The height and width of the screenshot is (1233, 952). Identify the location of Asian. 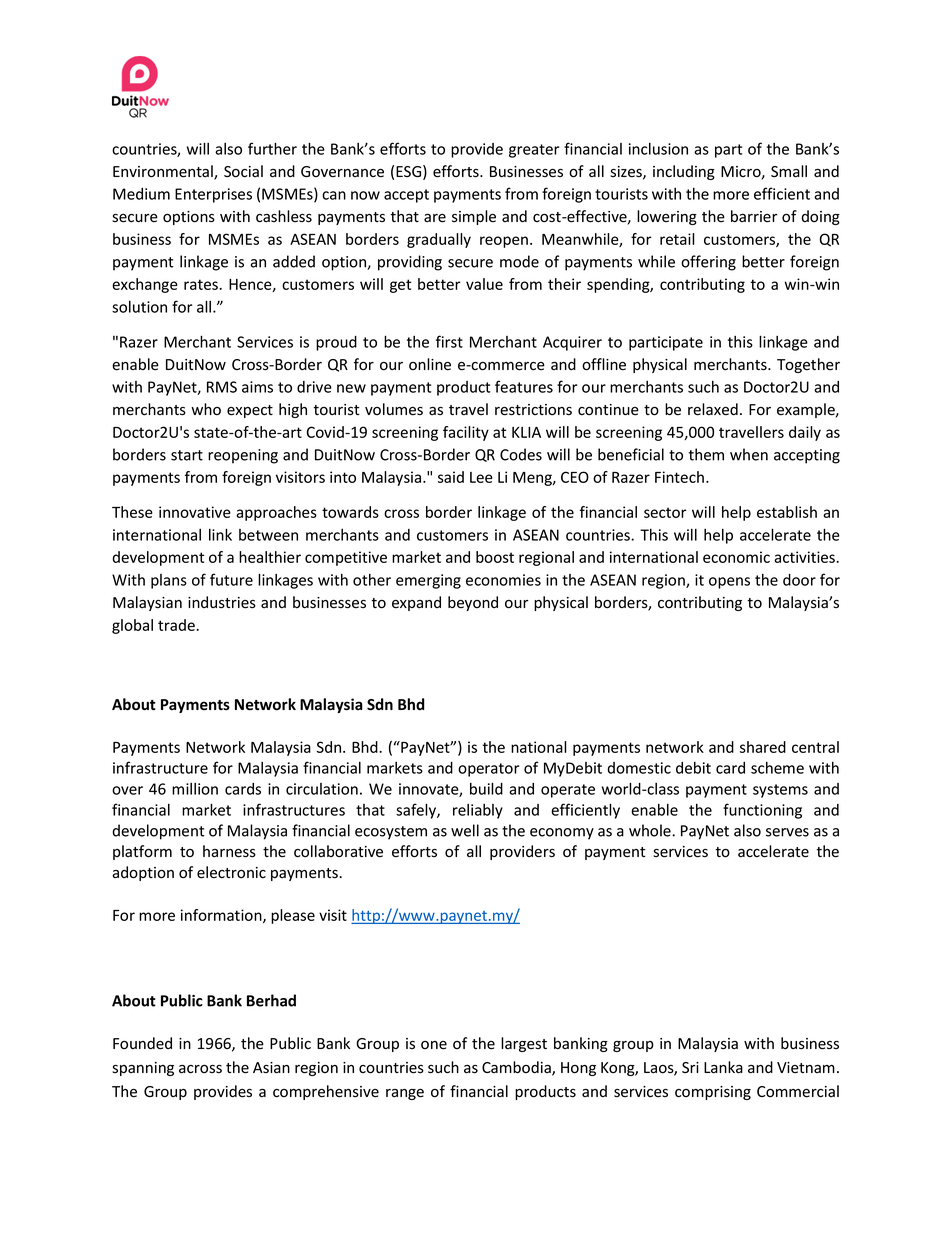
(271, 1068).
